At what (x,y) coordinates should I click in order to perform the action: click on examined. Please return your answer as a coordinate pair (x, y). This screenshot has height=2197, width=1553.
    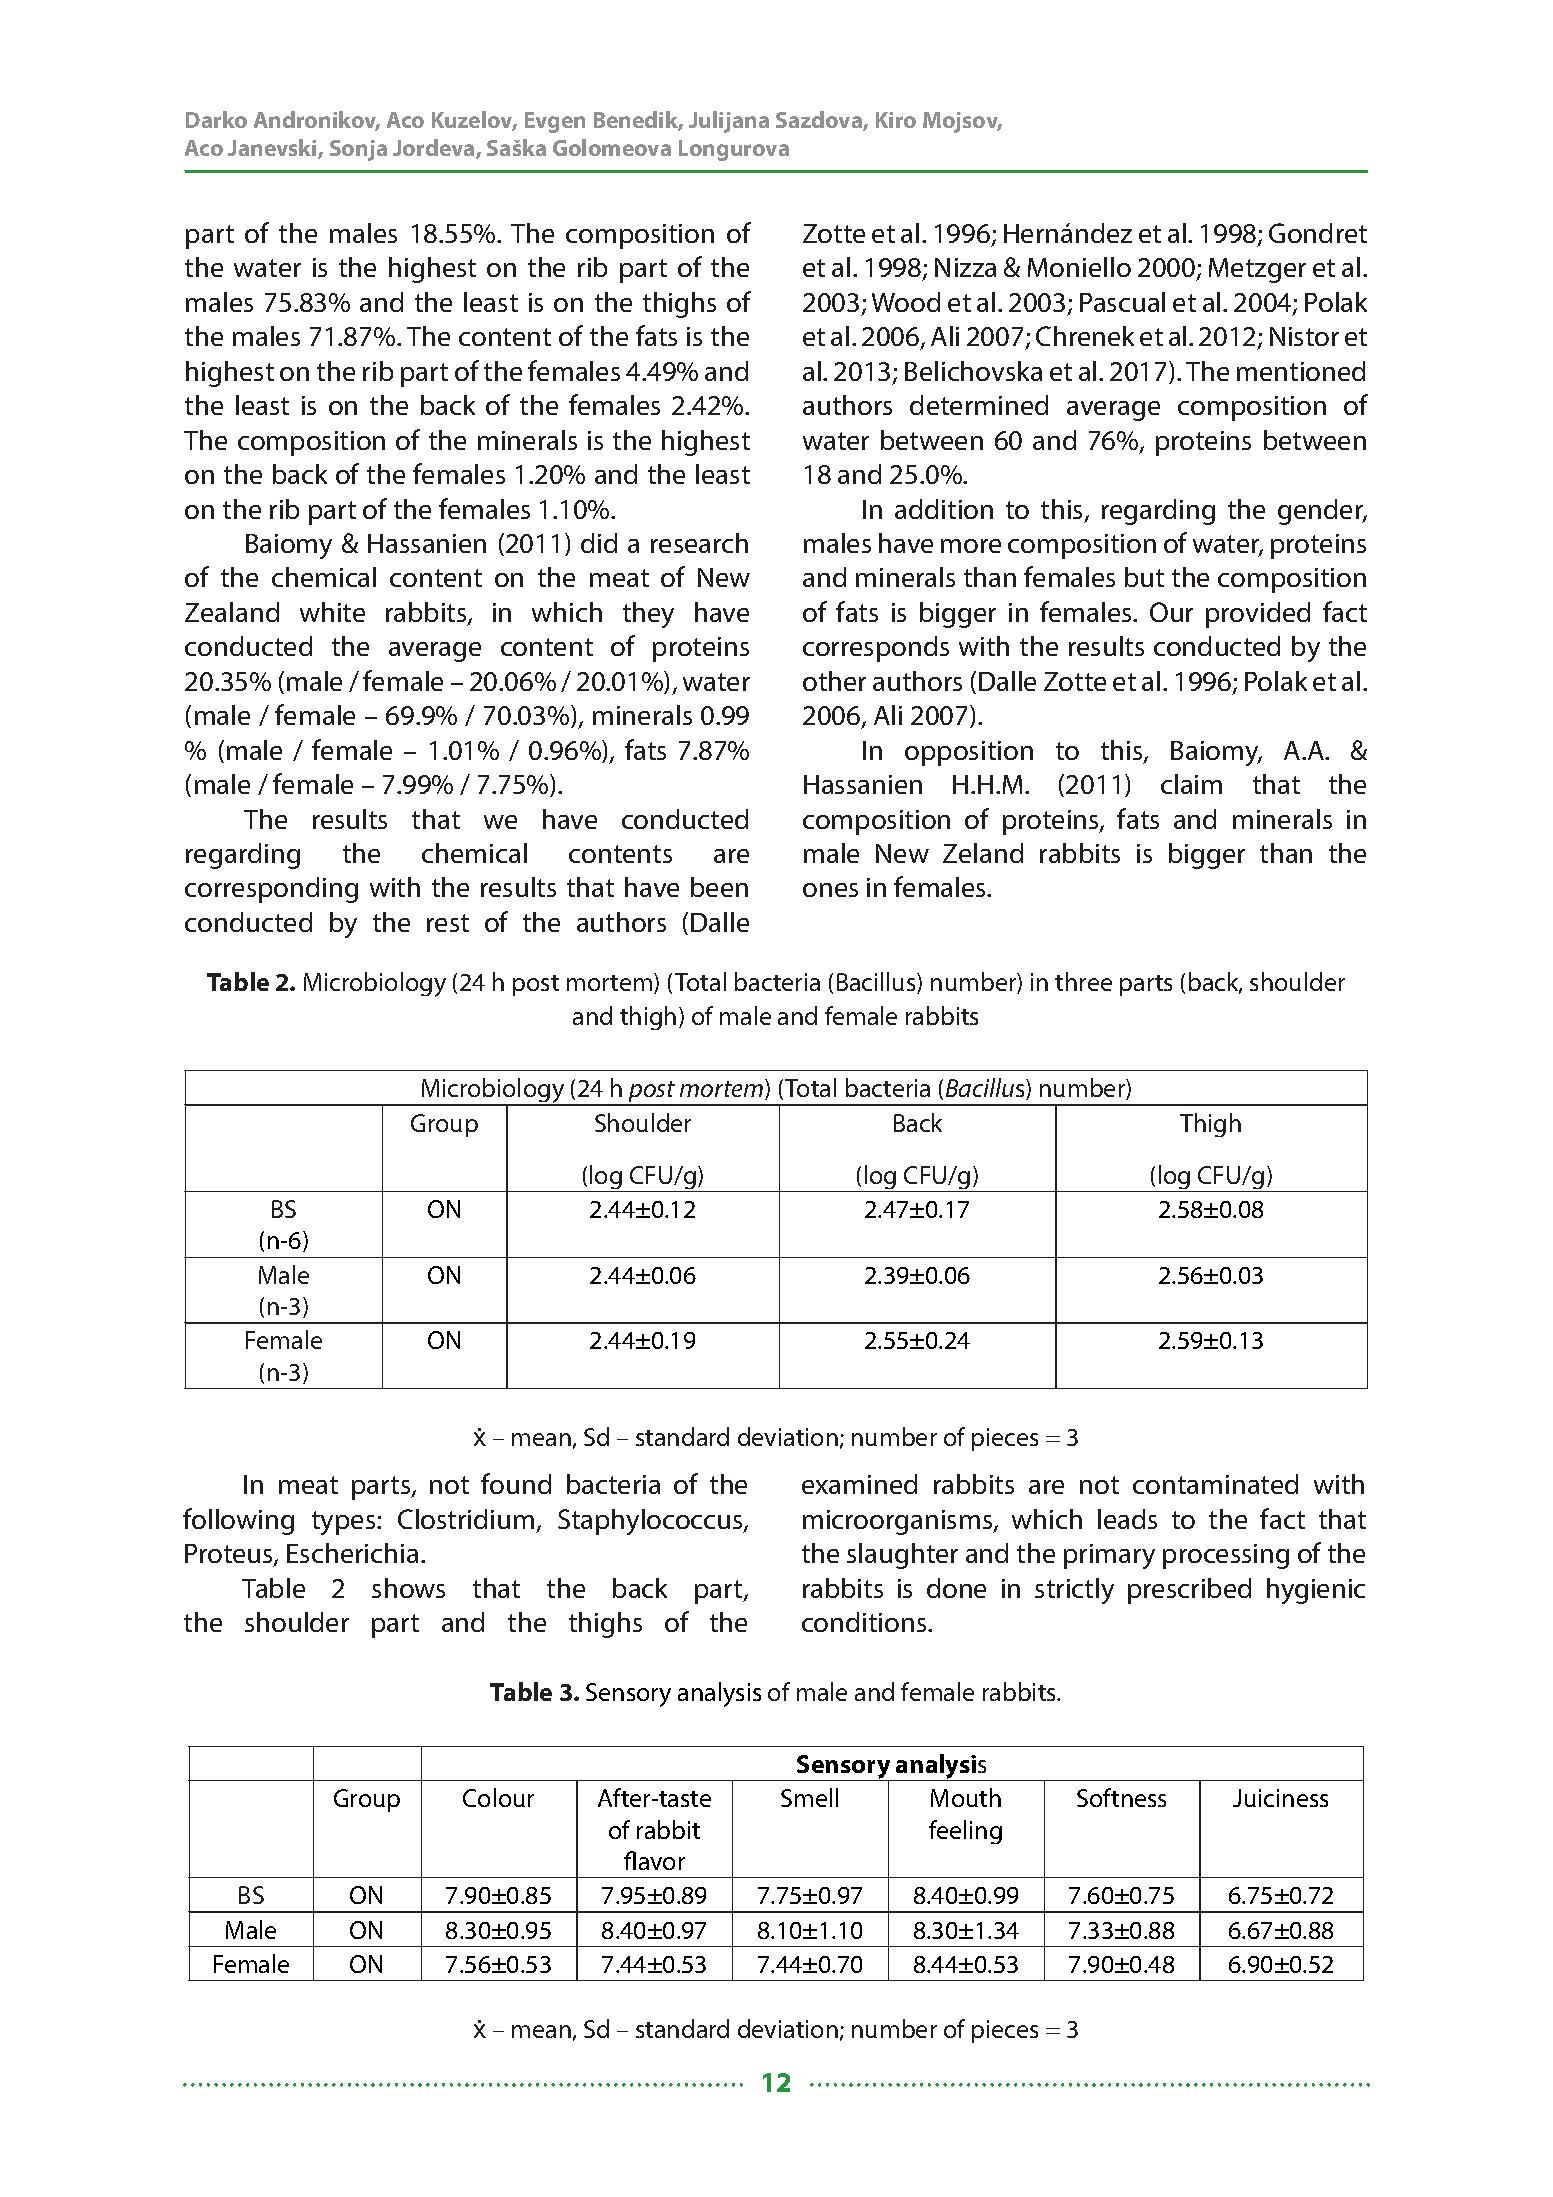
    Looking at the image, I should click on (859, 1484).
